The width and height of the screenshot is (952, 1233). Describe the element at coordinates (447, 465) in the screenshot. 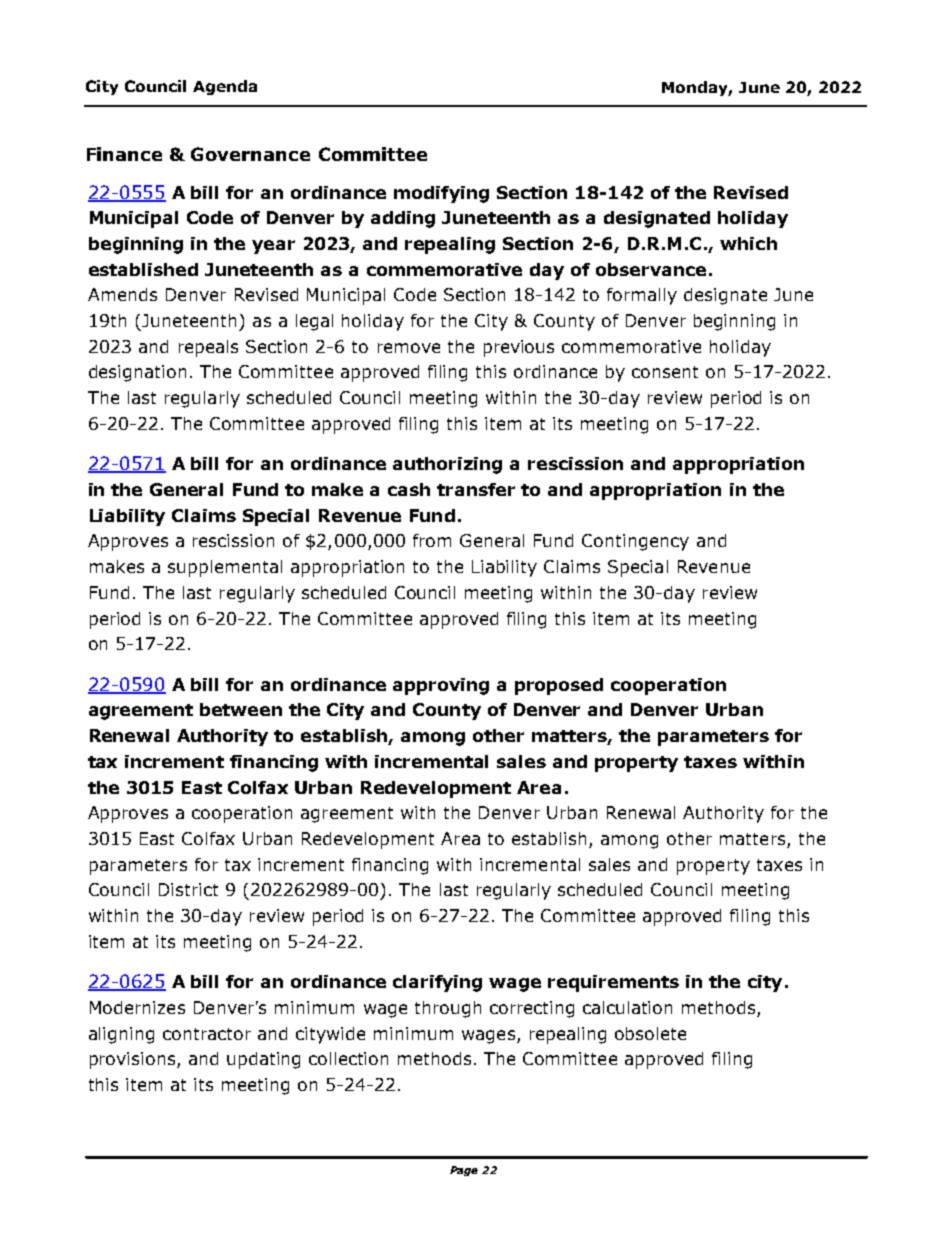

I see `authorizing` at that location.
